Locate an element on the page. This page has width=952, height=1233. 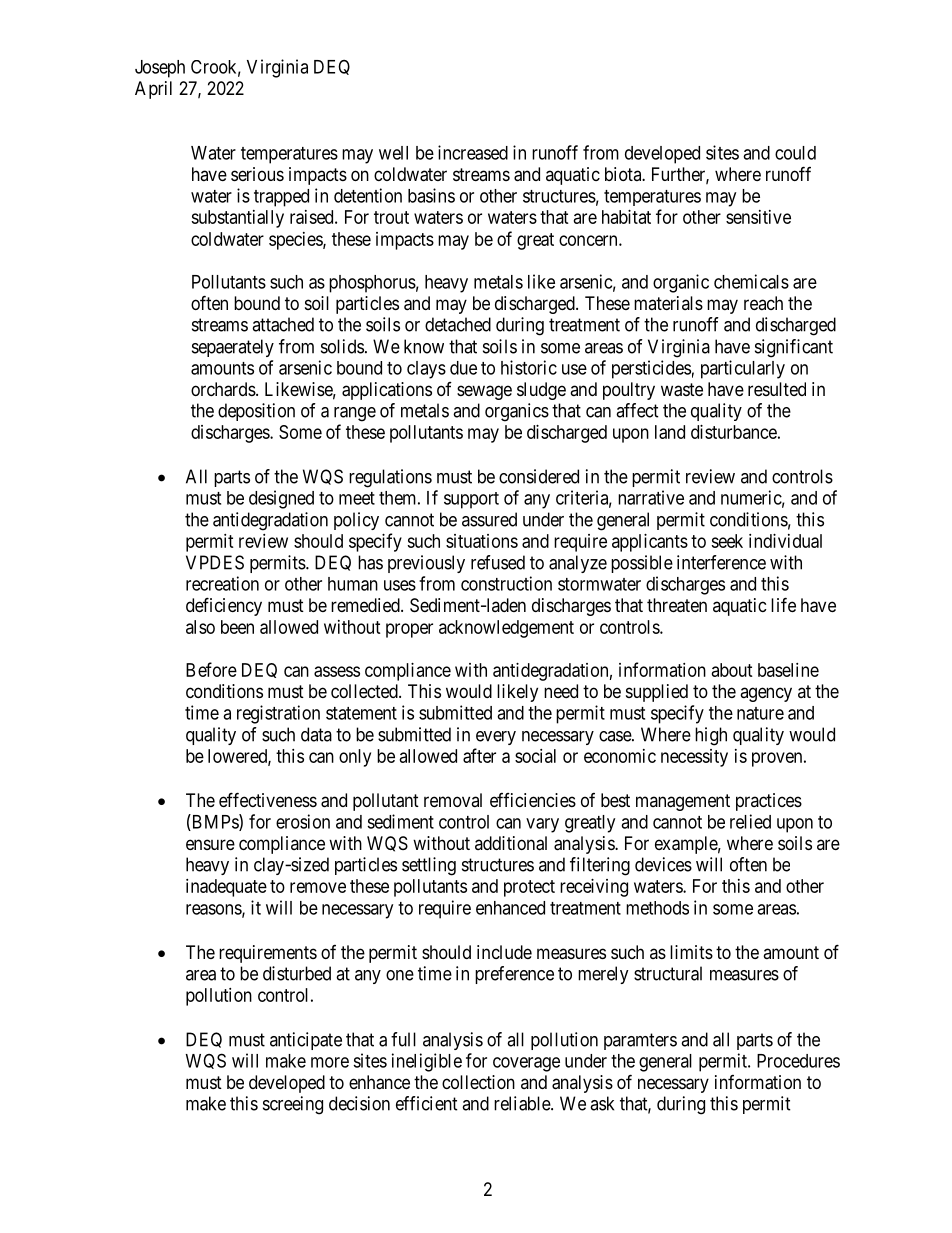
April is located at coordinates (153, 90).
